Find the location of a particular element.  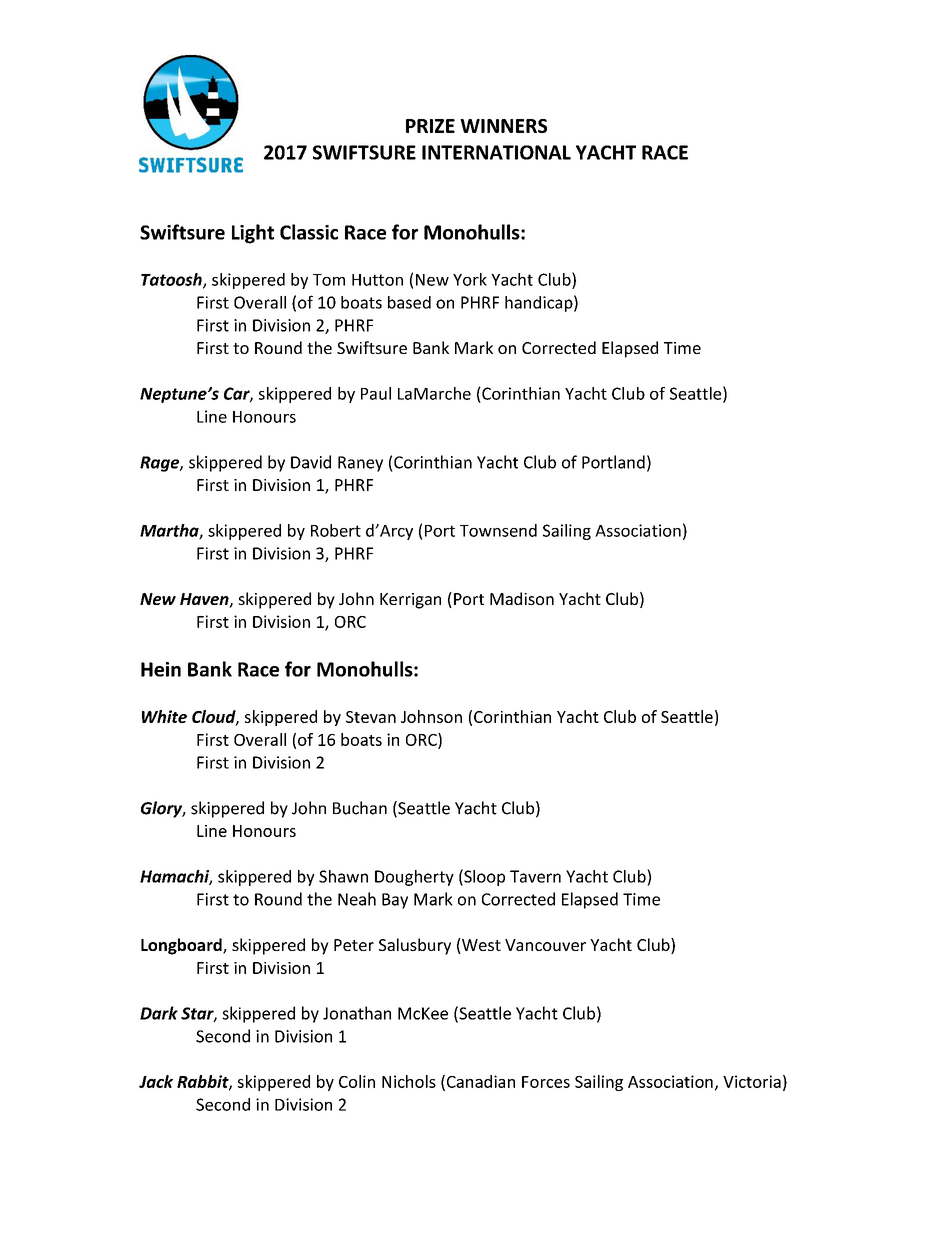

David is located at coordinates (311, 462).
